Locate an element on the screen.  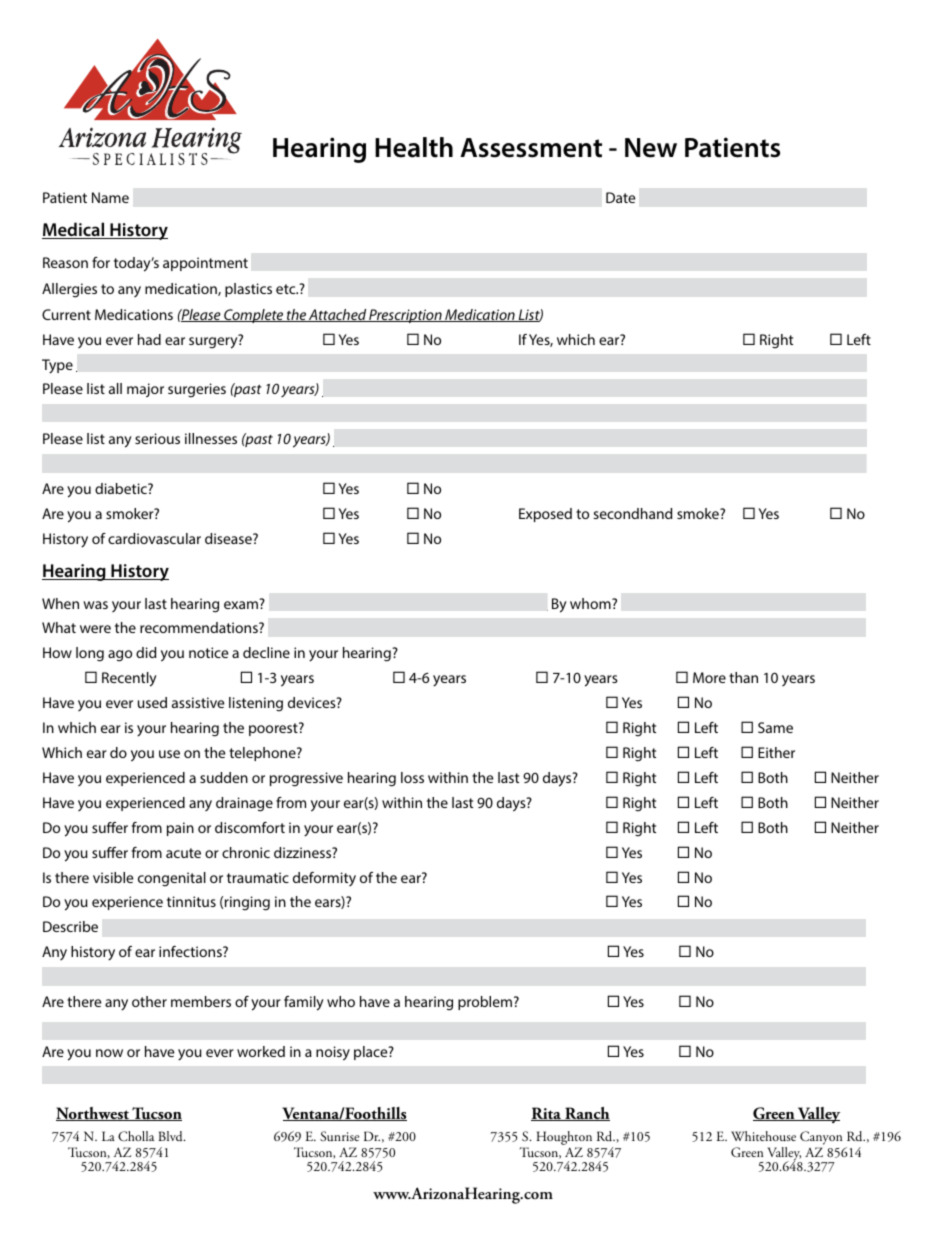
More is located at coordinates (709, 677).
